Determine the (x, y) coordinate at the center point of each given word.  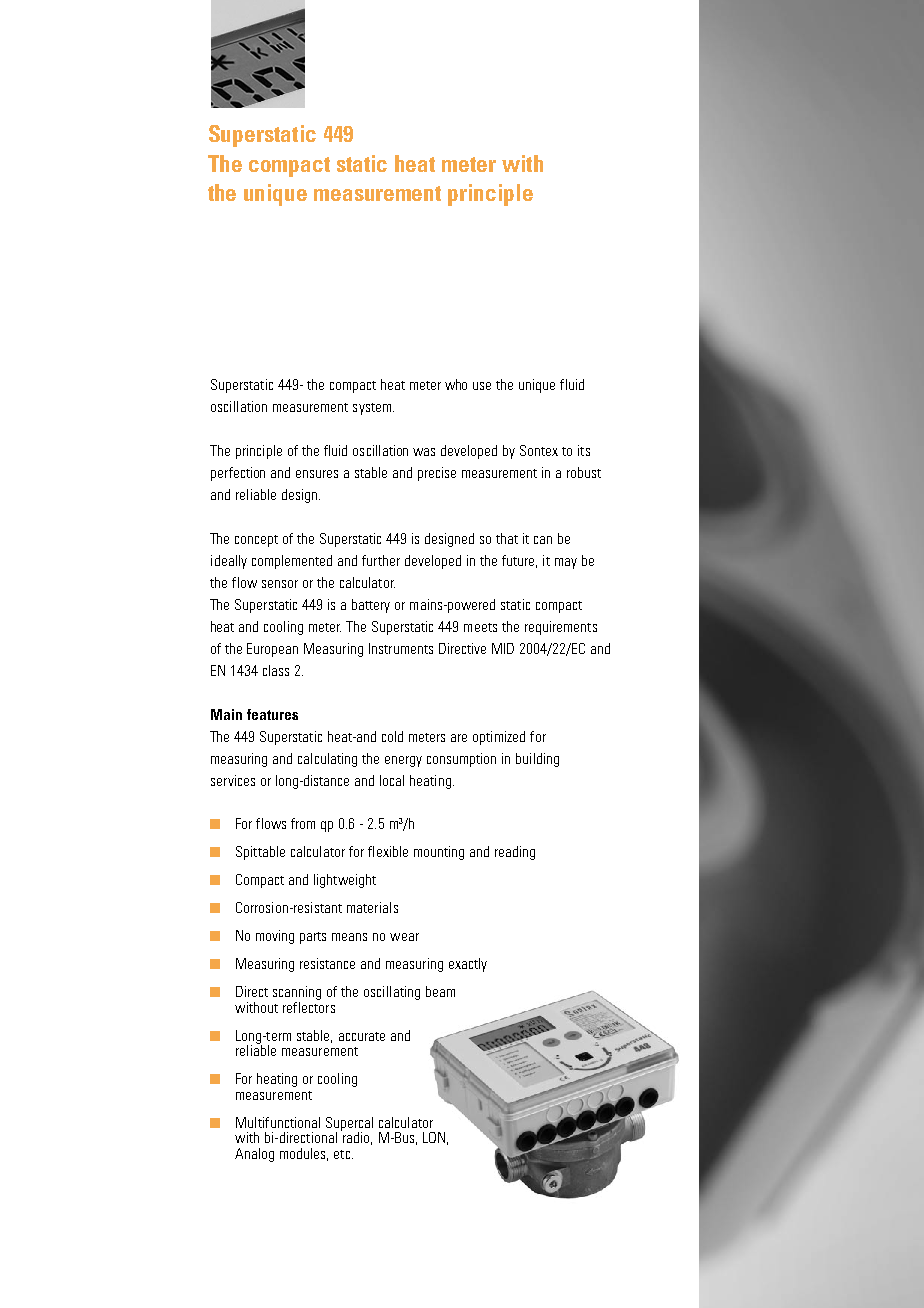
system (373, 409)
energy (403, 761)
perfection (238, 474)
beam (440, 991)
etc (342, 1154)
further (381, 560)
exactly (468, 965)
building (537, 760)
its (584, 450)
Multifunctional (278, 1122)
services (233, 780)
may (566, 563)
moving (275, 937)
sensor (280, 584)
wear (404, 937)
